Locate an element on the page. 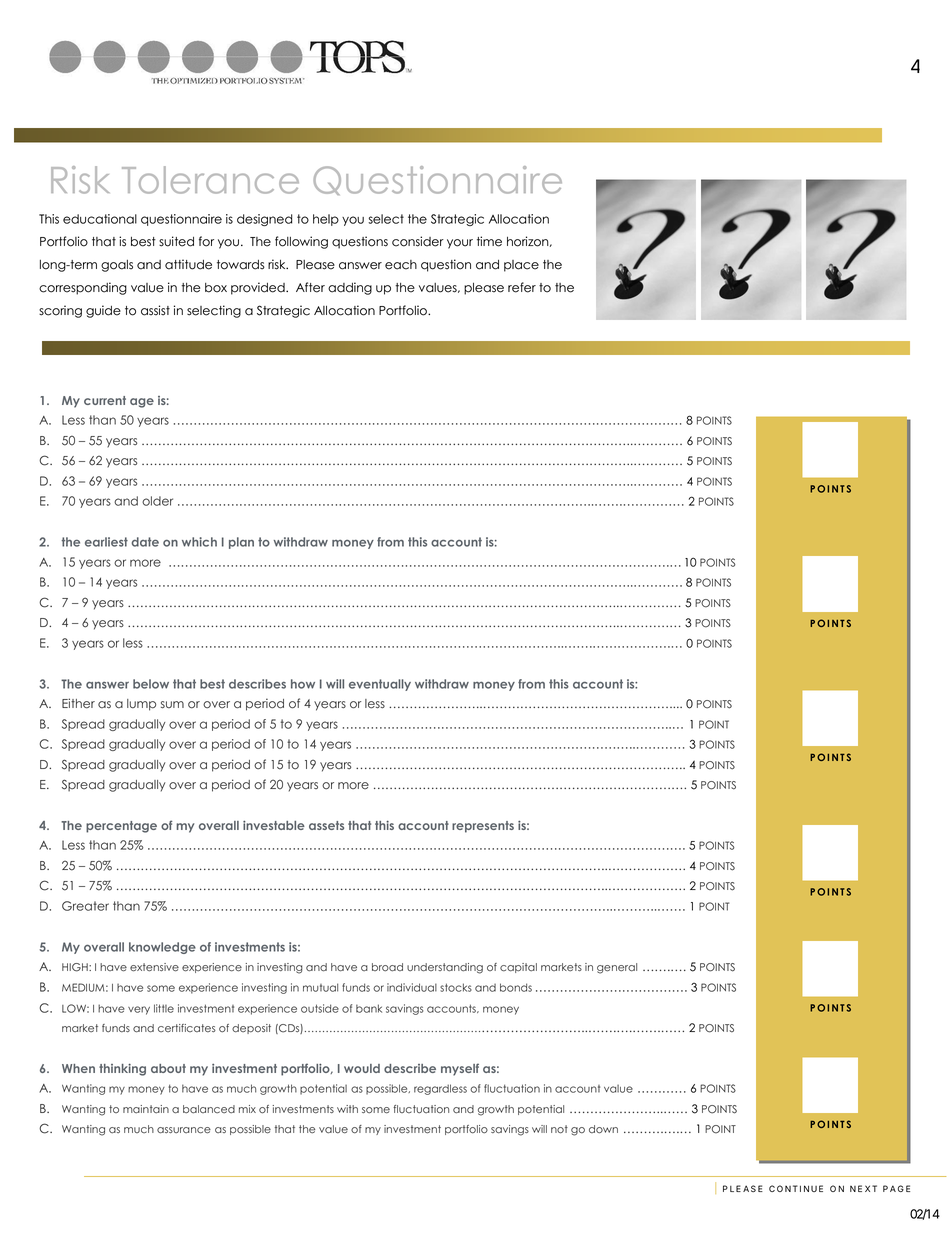 The width and height of the image is (952, 1233). plan is located at coordinates (241, 543).
